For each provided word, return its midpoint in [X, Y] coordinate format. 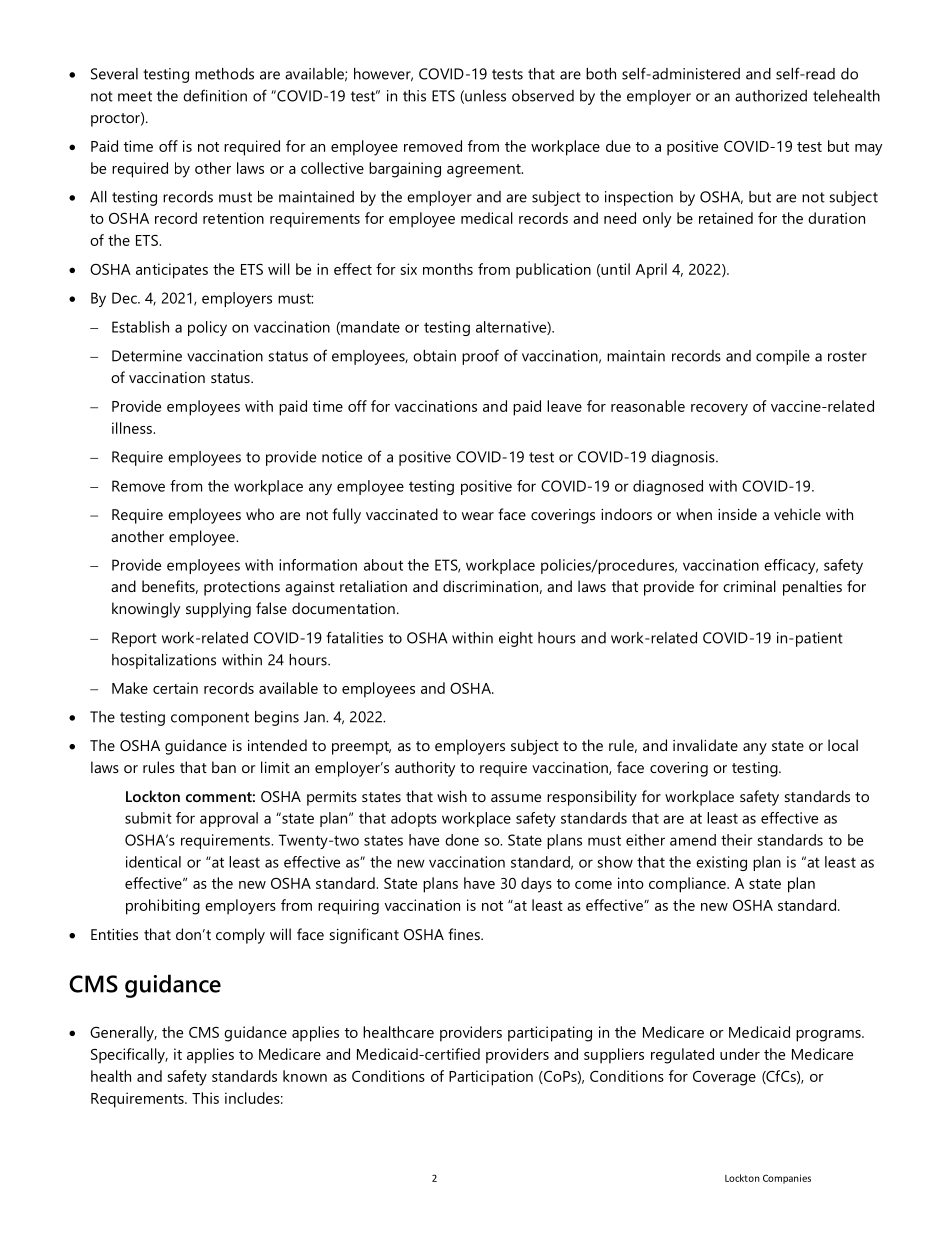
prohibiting [163, 907]
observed [543, 96]
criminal [749, 586]
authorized [771, 96]
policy [207, 328]
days [536, 885]
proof [480, 357]
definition [215, 95]
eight [516, 639]
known [305, 1076]
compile [783, 357]
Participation [491, 1078]
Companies [787, 1179]
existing [721, 863]
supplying [218, 610]
